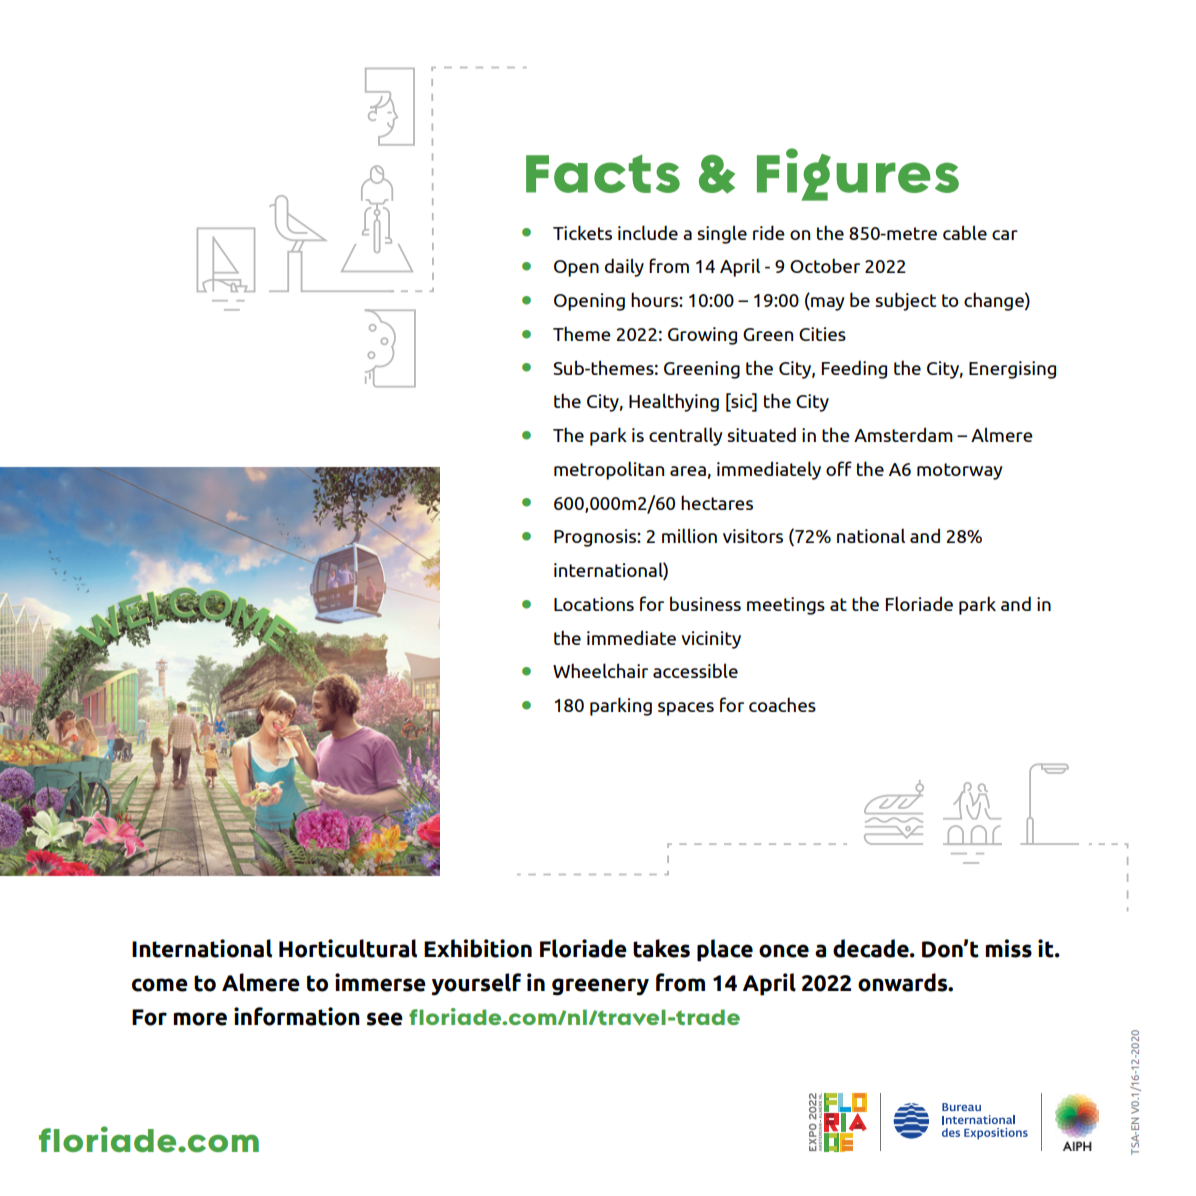 This screenshot has height=1196, width=1196. Describe the element at coordinates (603, 174) in the screenshot. I see `Facts` at that location.
